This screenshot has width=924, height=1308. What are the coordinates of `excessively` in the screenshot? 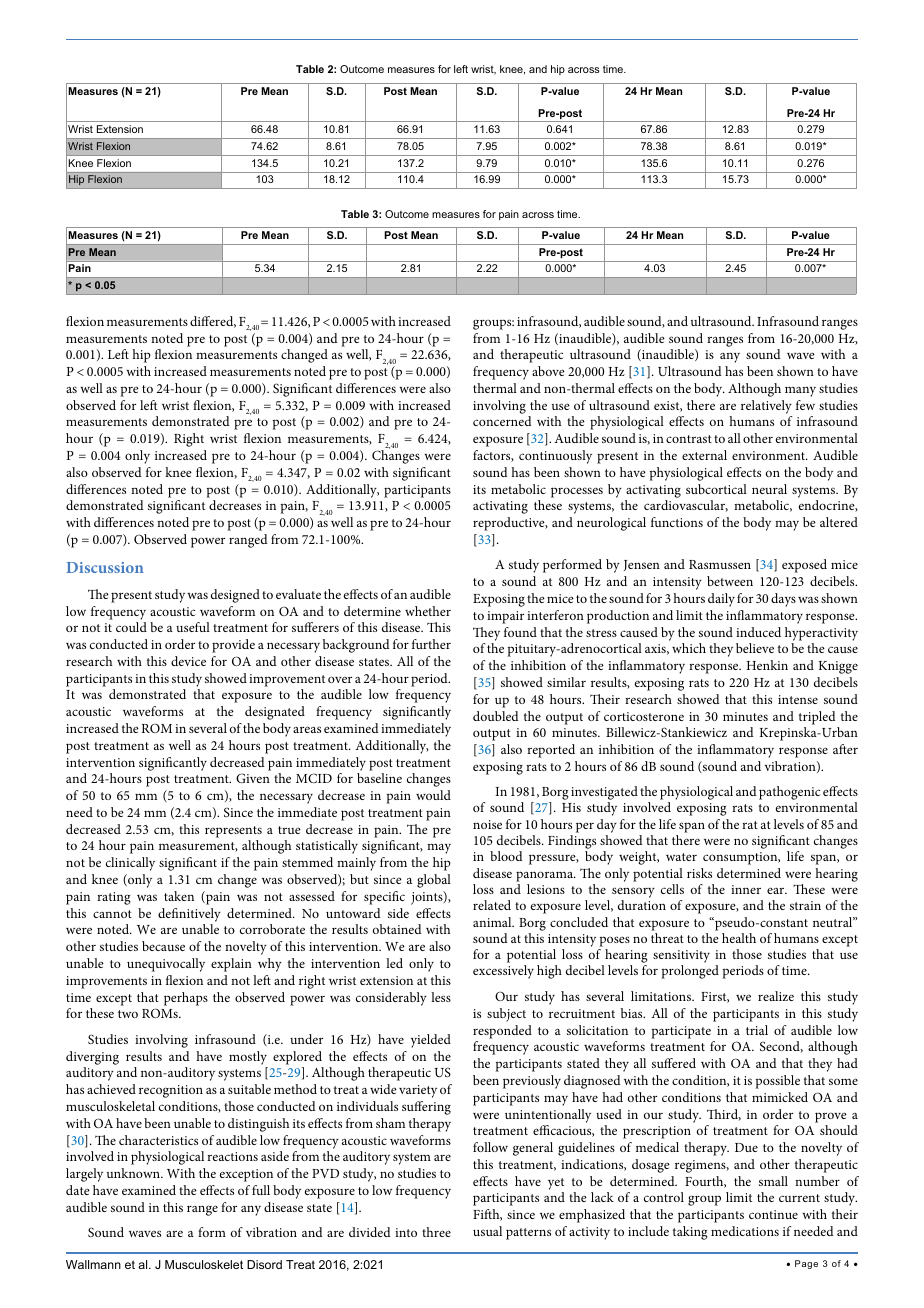 It's located at (503, 972).
